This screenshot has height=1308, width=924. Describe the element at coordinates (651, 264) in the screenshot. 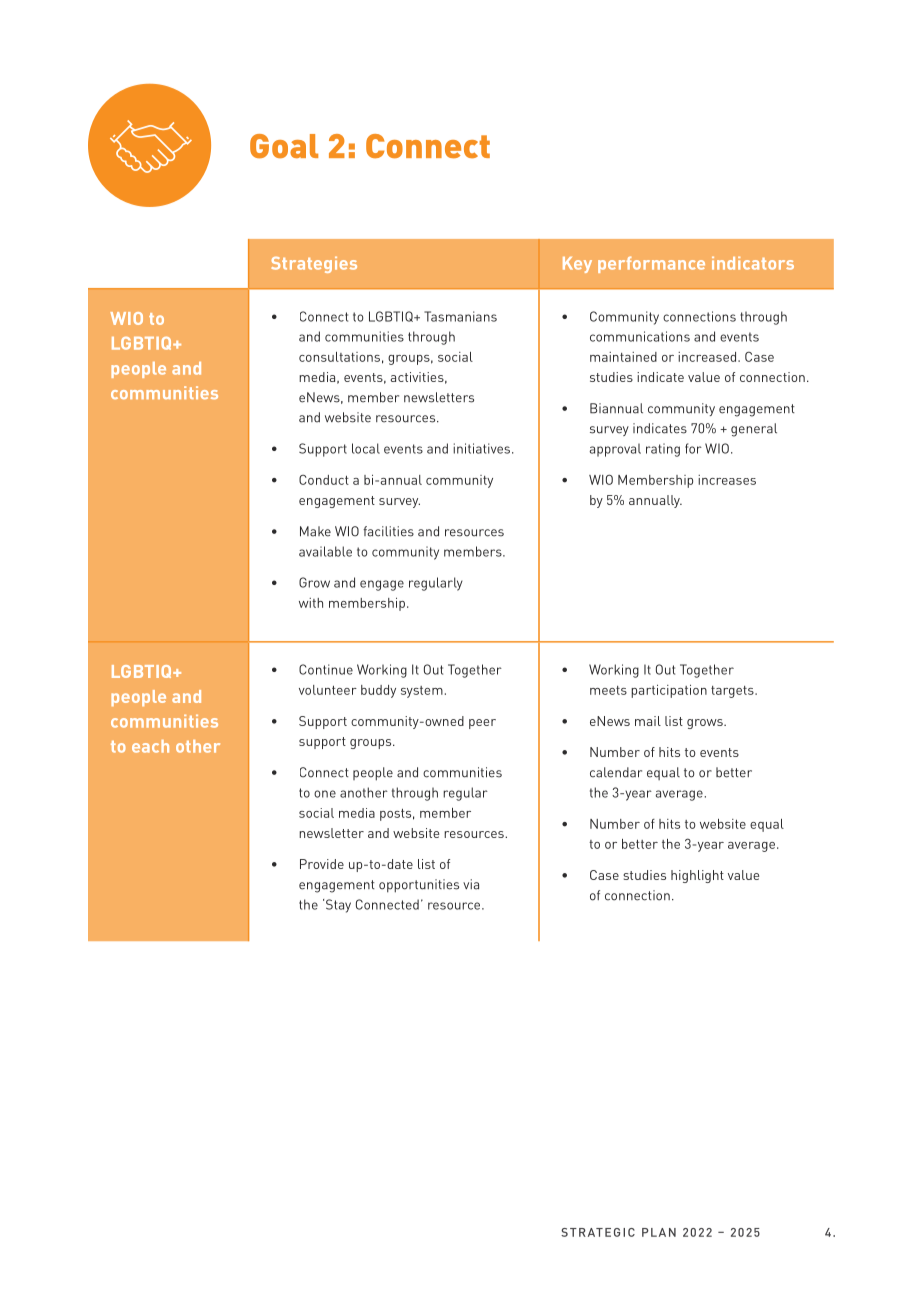

I see `performance` at that location.
